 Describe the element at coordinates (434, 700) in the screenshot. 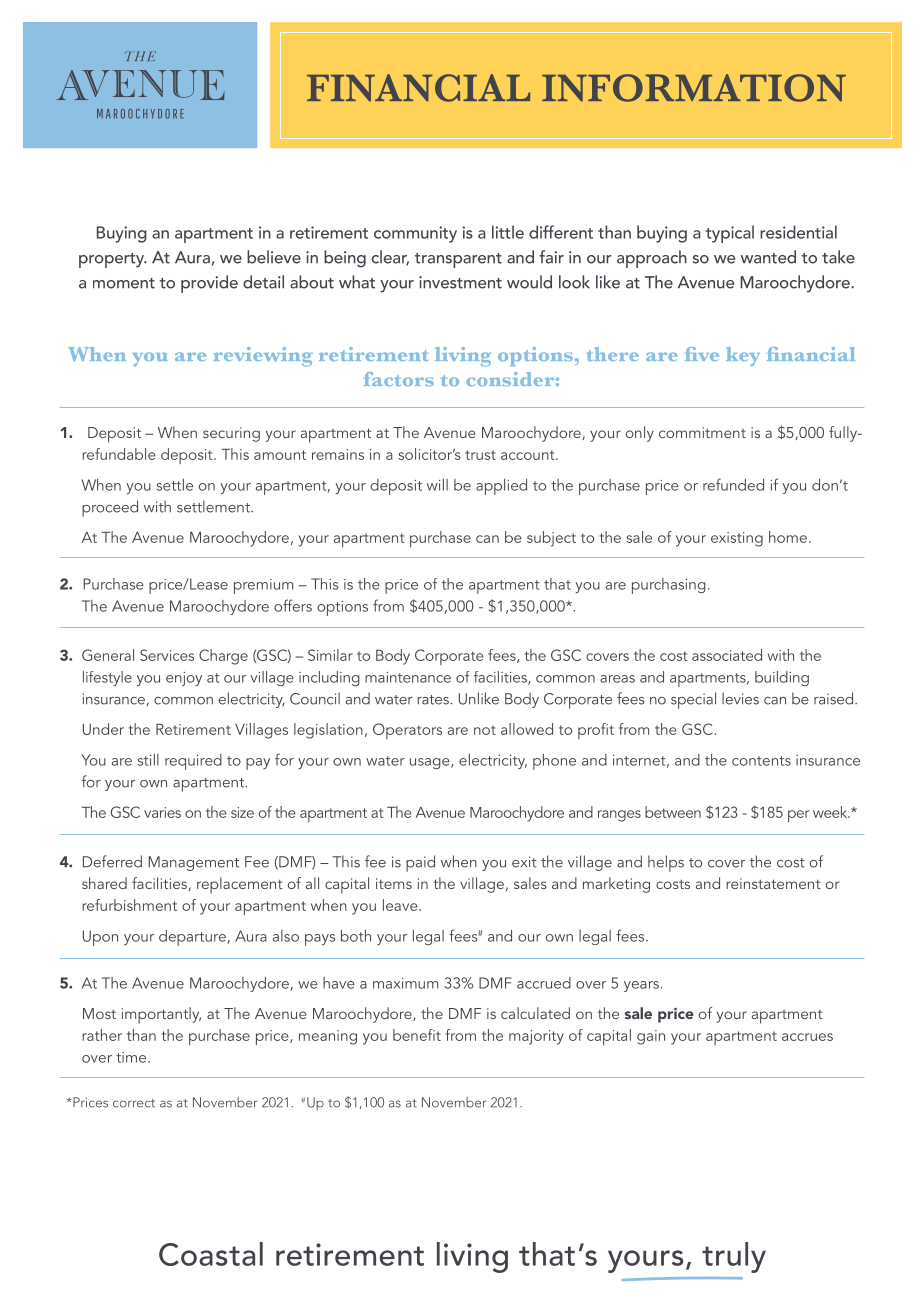

I see `rates` at that location.
